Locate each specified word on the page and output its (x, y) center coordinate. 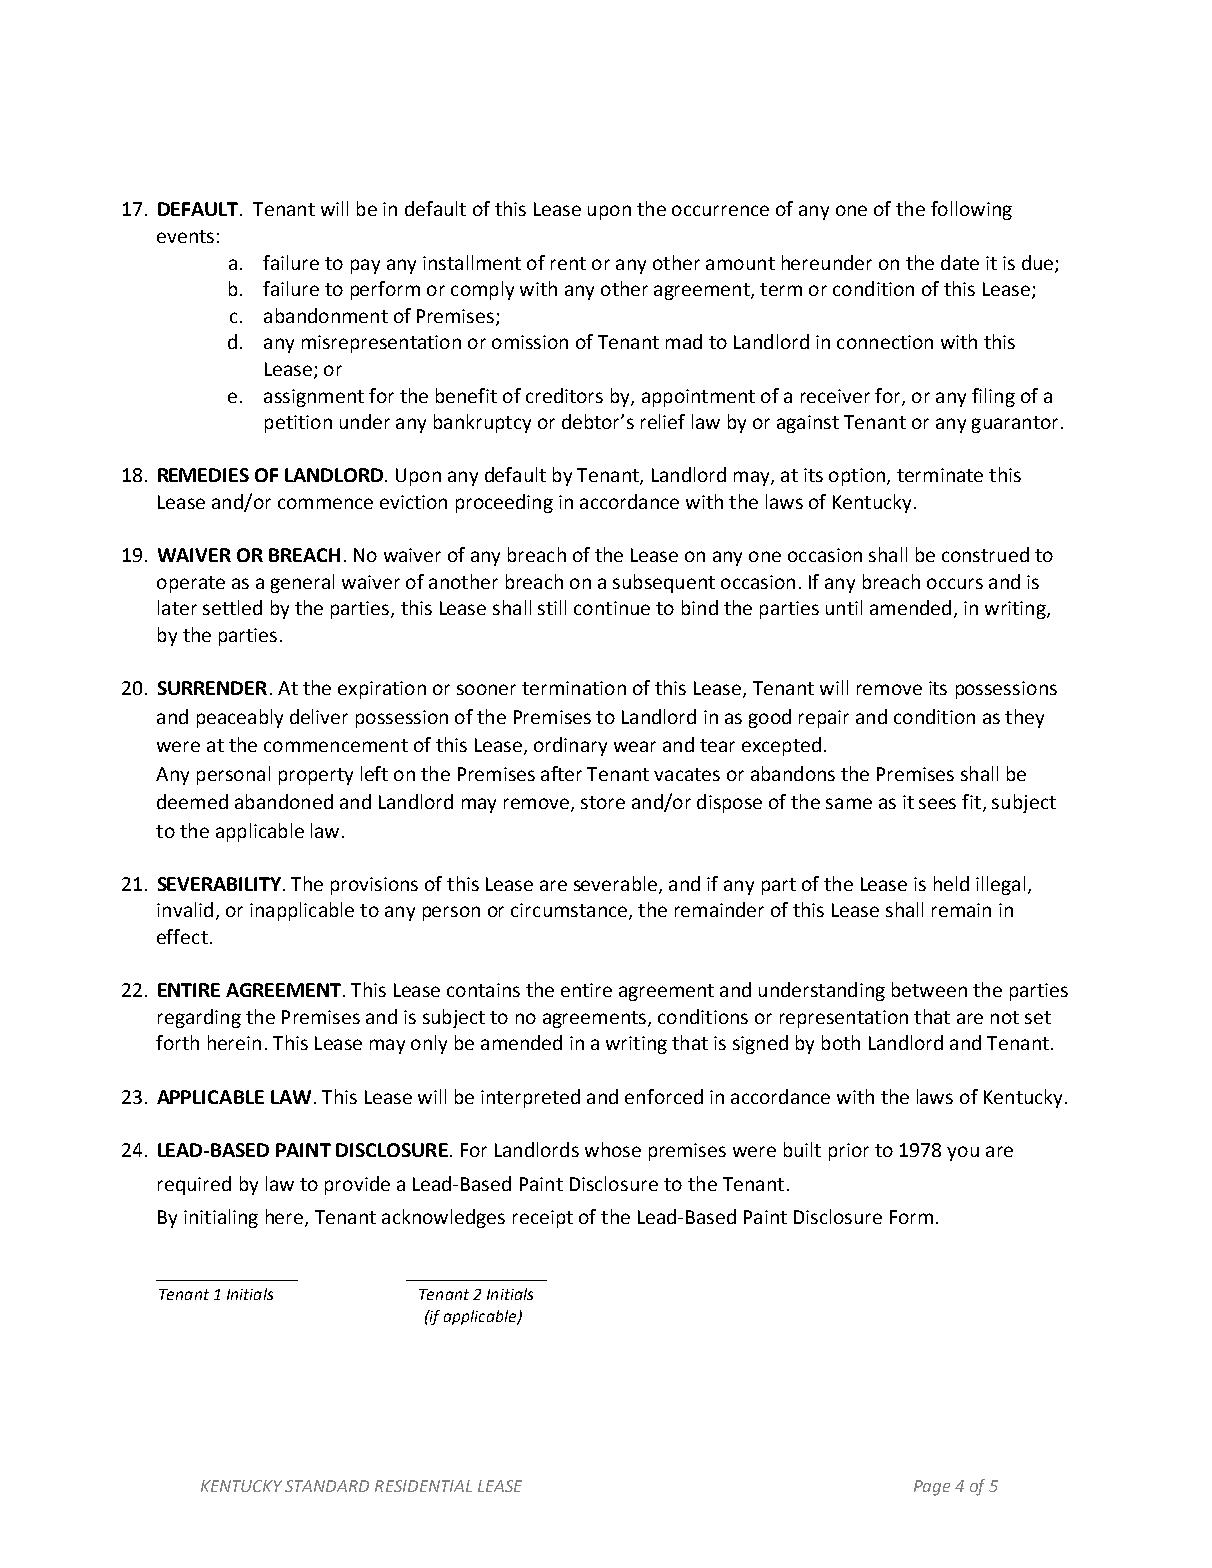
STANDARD (327, 1486)
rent (568, 263)
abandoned (284, 801)
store (603, 802)
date (960, 262)
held (951, 883)
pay (365, 266)
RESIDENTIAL (423, 1486)
